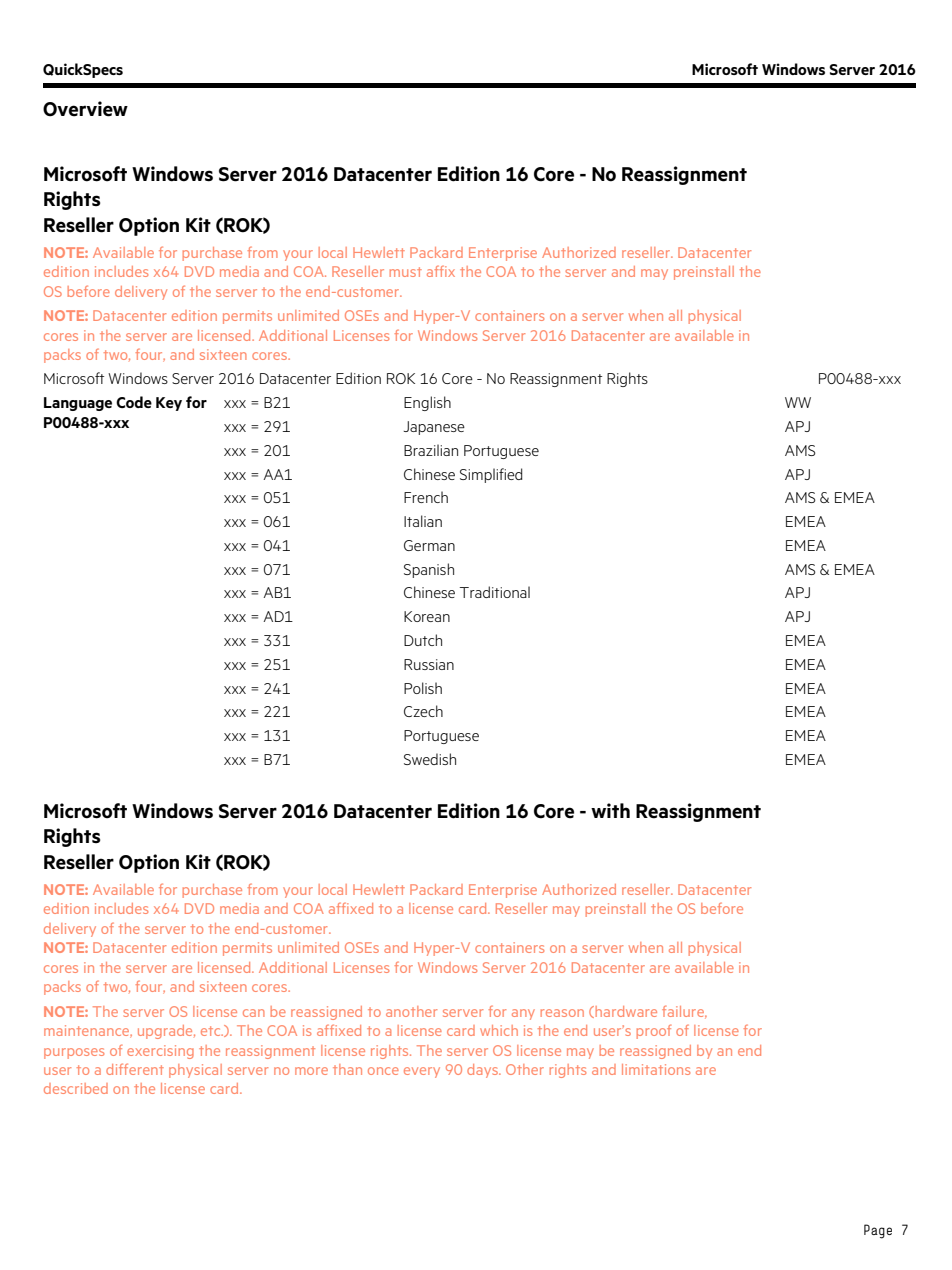  I want to click on Page, so click(878, 1231).
